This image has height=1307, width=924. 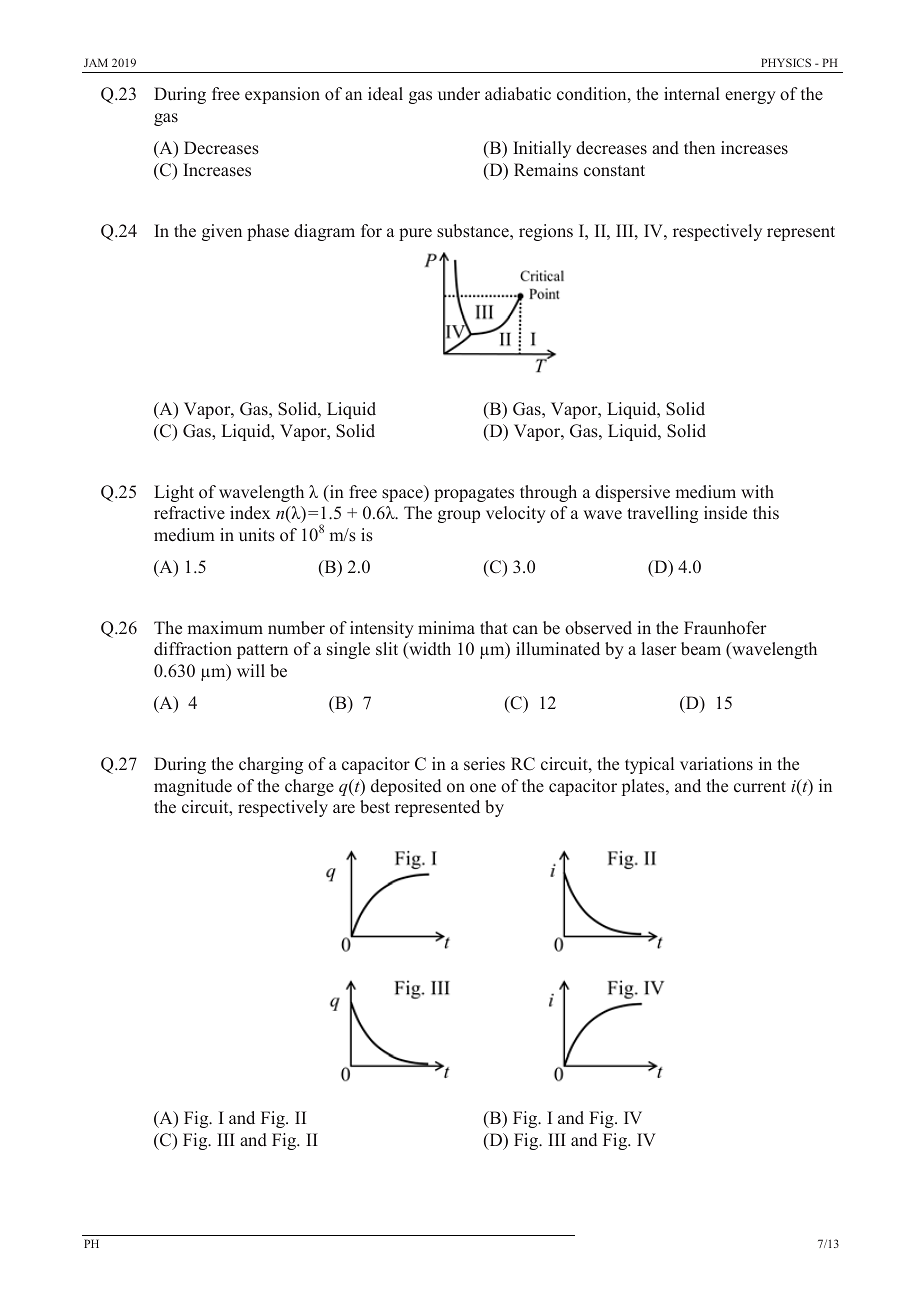 What do you see at coordinates (757, 491) in the image?
I see `with` at bounding box center [757, 491].
